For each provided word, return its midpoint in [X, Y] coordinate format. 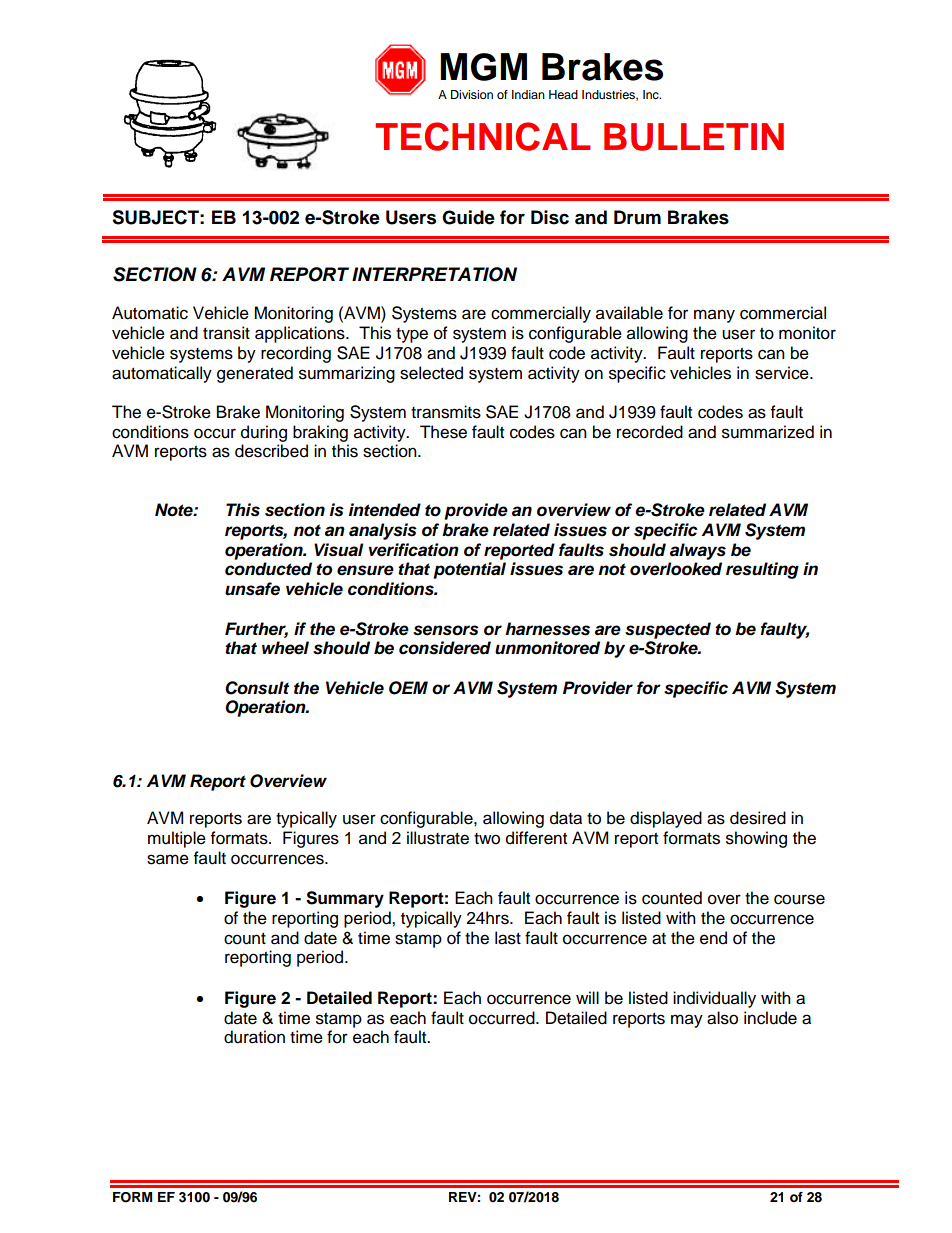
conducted [268, 569]
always [698, 551]
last [508, 938]
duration [254, 1037]
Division [472, 94]
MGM [483, 67]
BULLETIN [694, 137]
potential [469, 570]
